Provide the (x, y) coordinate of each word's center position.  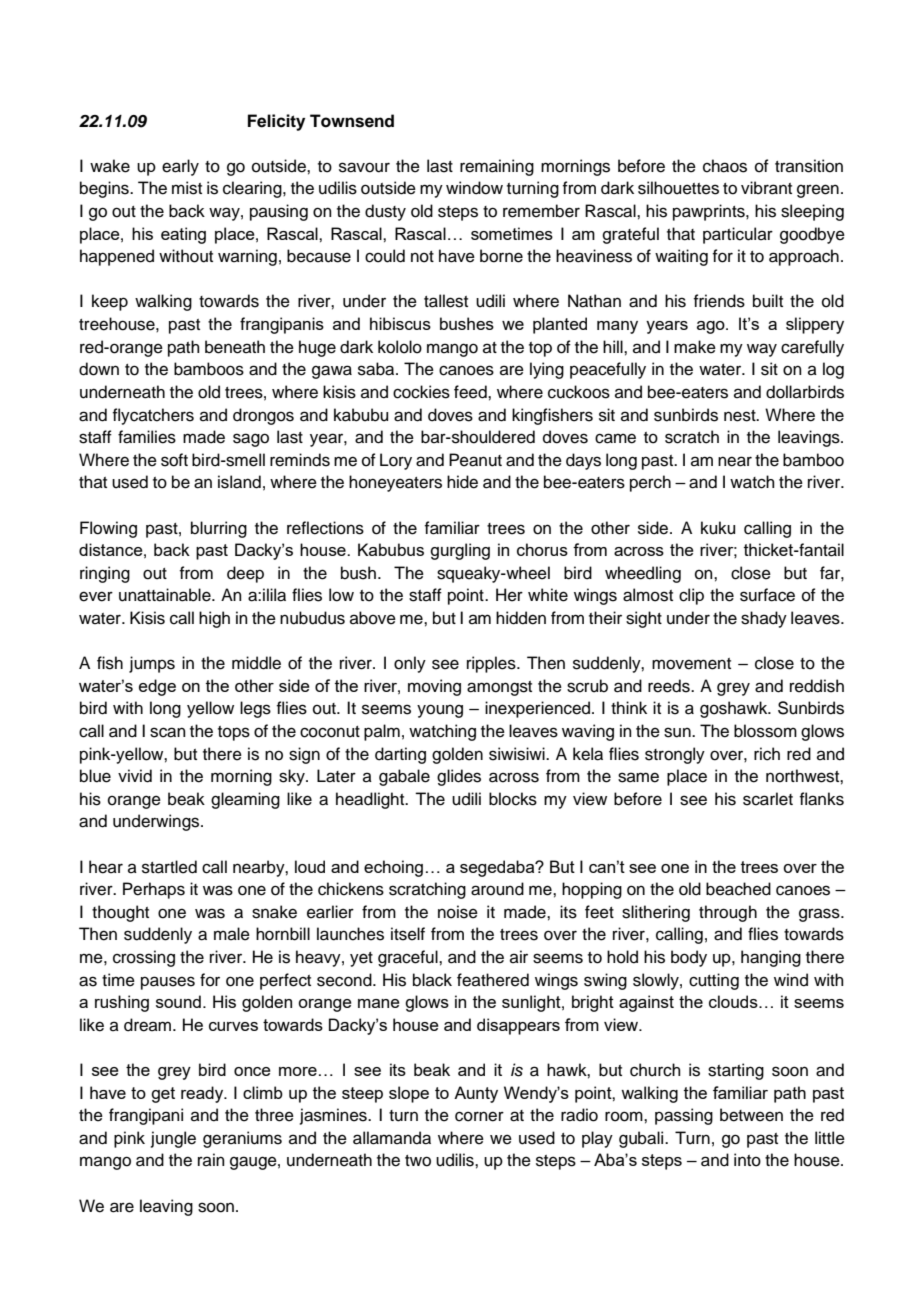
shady (764, 619)
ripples (492, 664)
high (214, 619)
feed (471, 392)
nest (741, 416)
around (497, 889)
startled (169, 867)
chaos (725, 166)
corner (479, 1116)
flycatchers (153, 416)
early (180, 167)
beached (738, 889)
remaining (497, 167)
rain (211, 1159)
